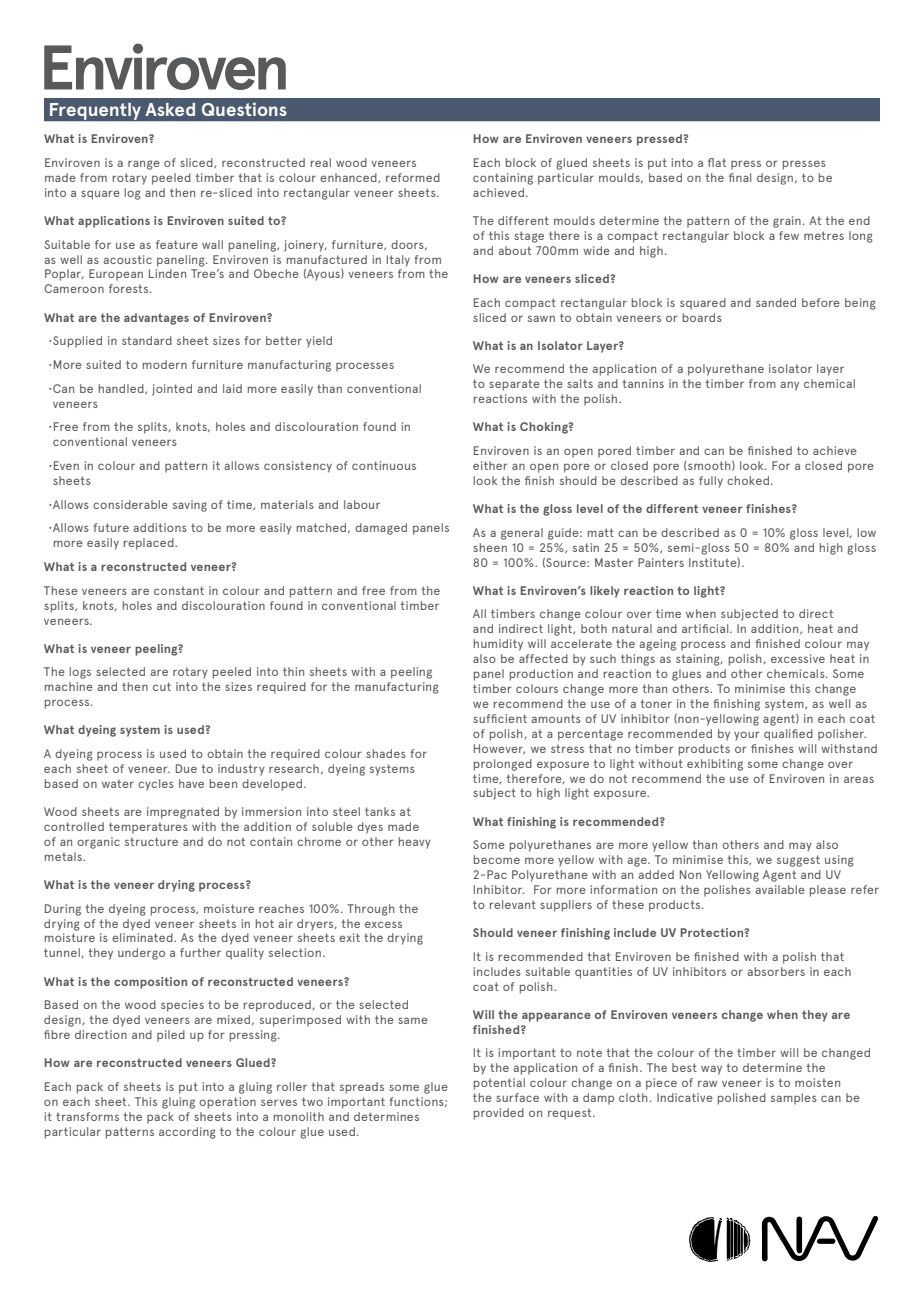  What do you see at coordinates (497, 859) in the screenshot?
I see `become` at bounding box center [497, 859].
